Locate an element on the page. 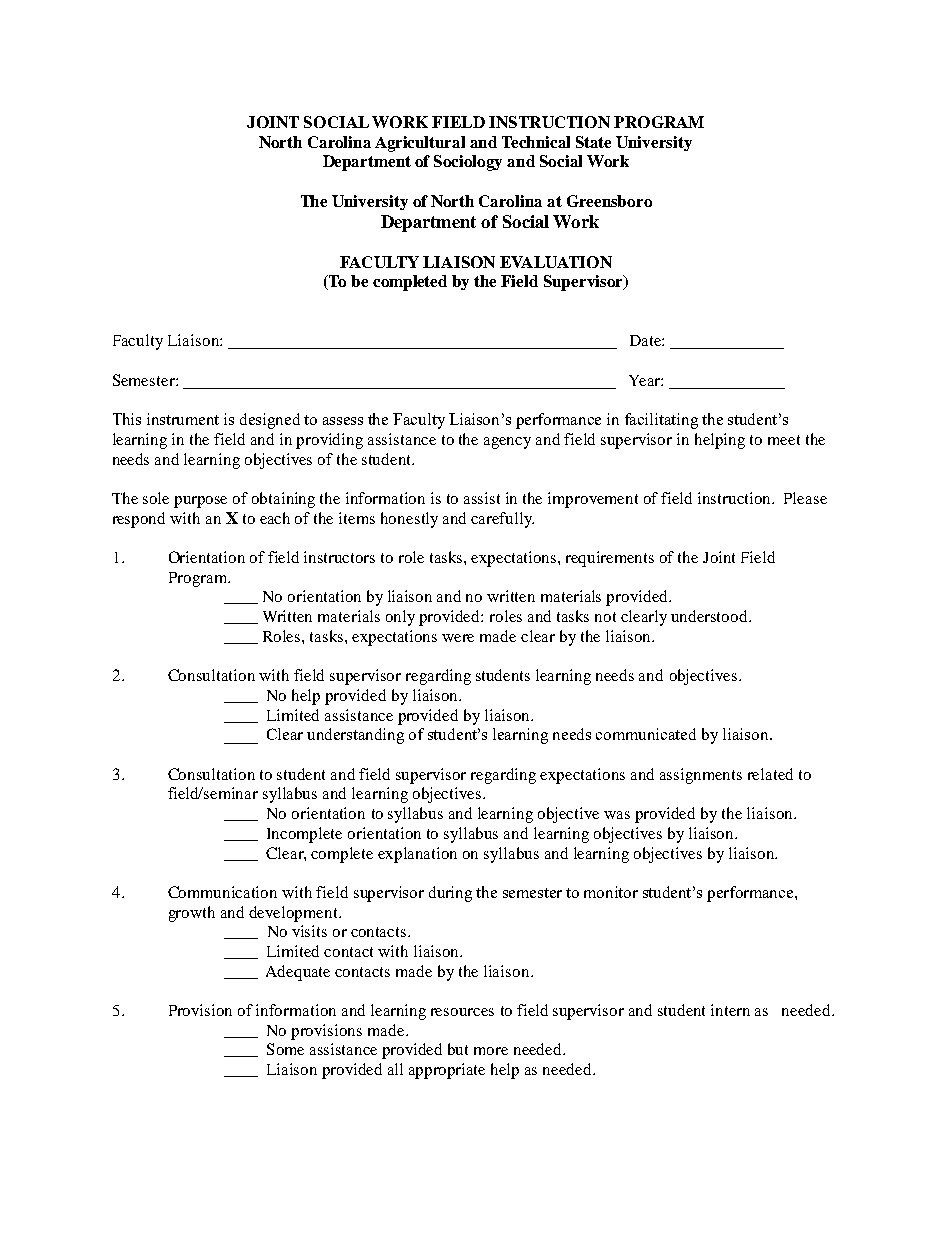 Image resolution: width=952 pixels, height=1233 pixels. but is located at coordinates (458, 1049).
